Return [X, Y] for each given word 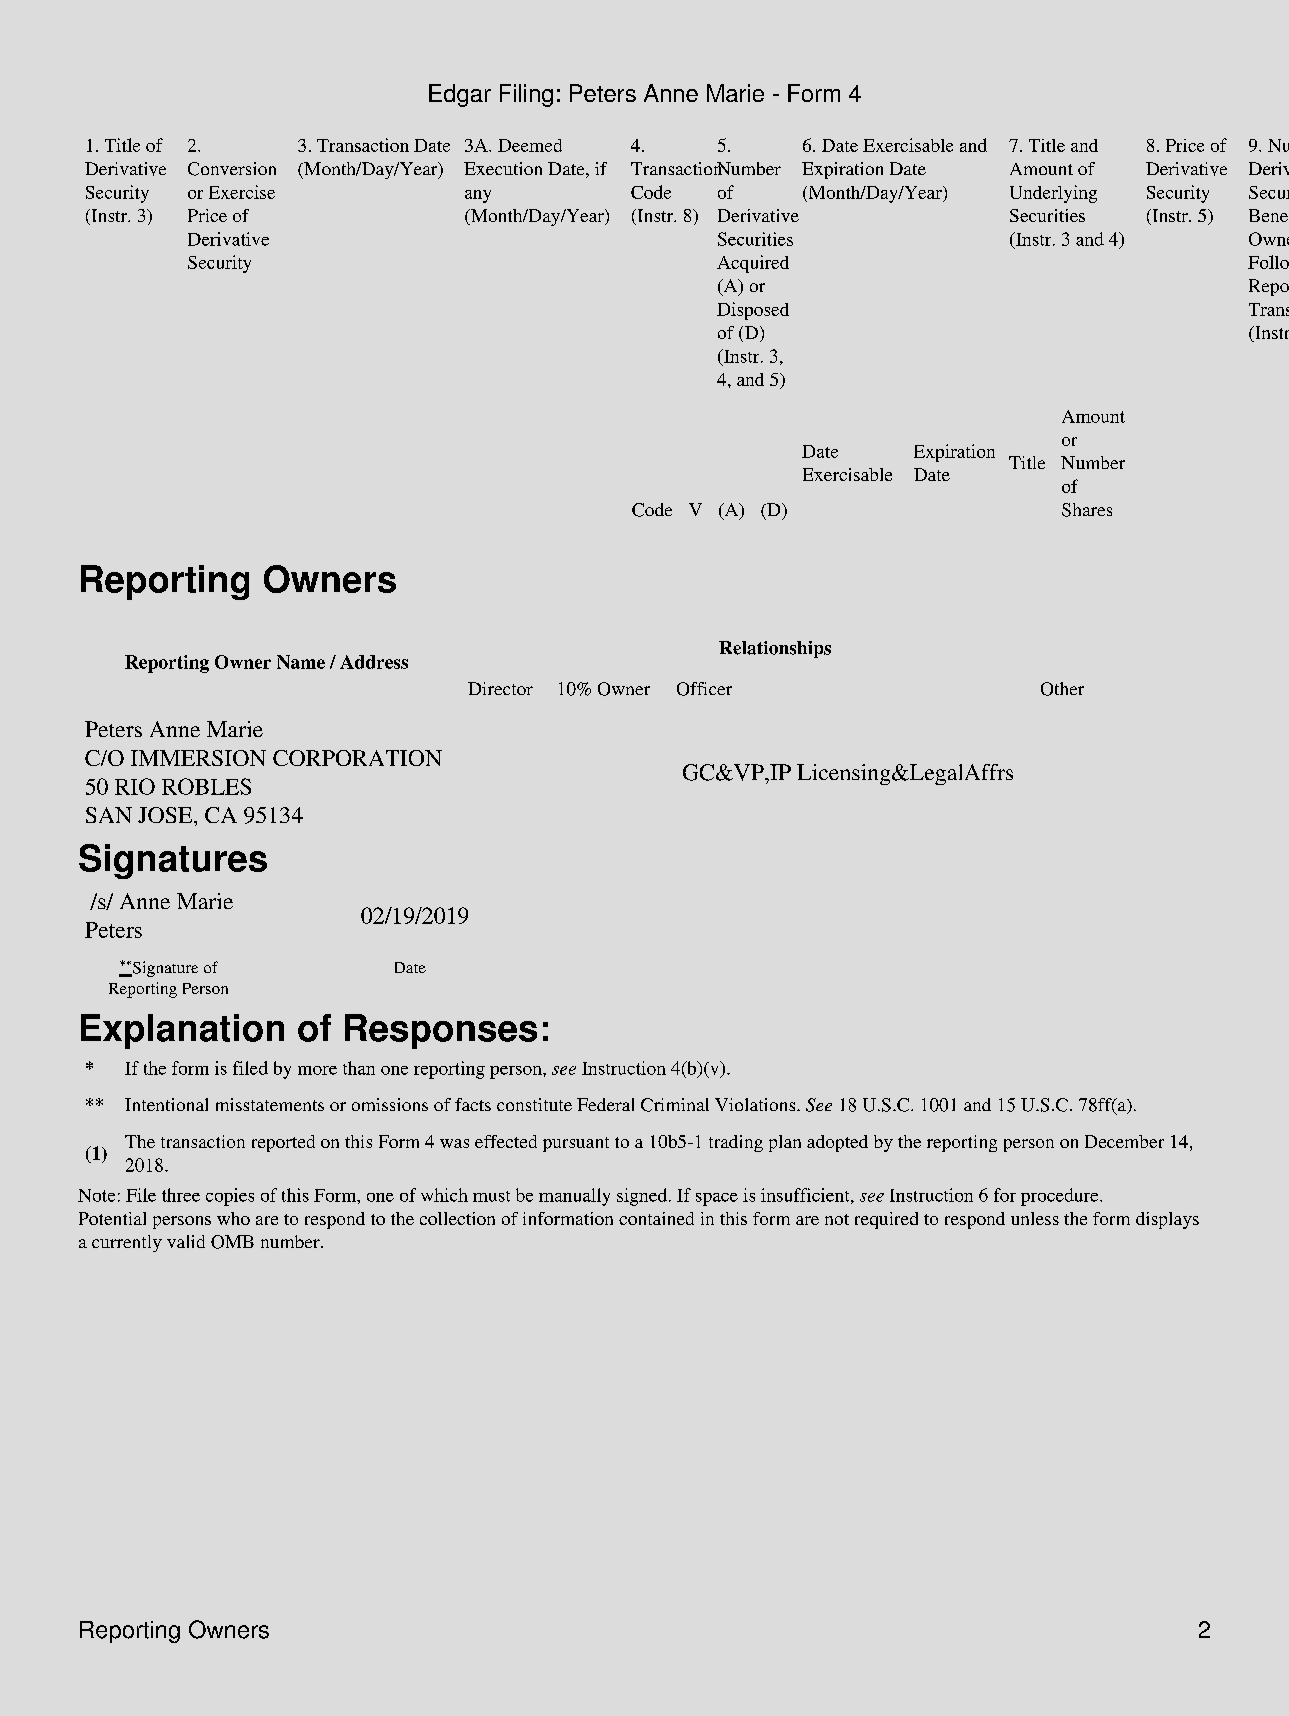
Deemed [530, 145]
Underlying [1053, 194]
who [233, 1218]
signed [642, 1197]
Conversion [232, 169]
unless [1035, 1218]
